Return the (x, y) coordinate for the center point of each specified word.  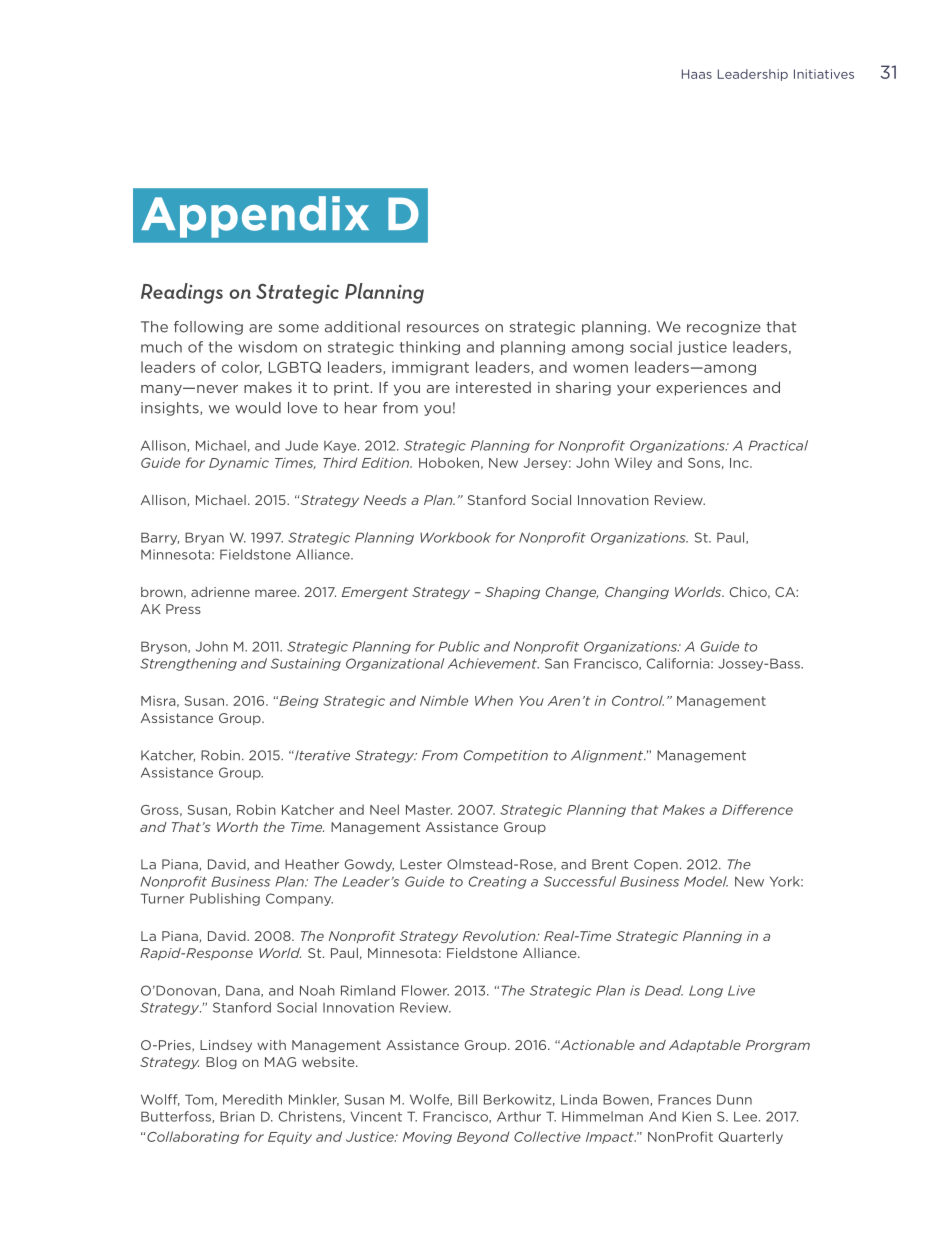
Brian (237, 1116)
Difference (757, 809)
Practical (778, 445)
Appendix (255, 217)
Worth (237, 827)
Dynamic (239, 464)
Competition (505, 756)
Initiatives (824, 74)
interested (493, 387)
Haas (697, 74)
